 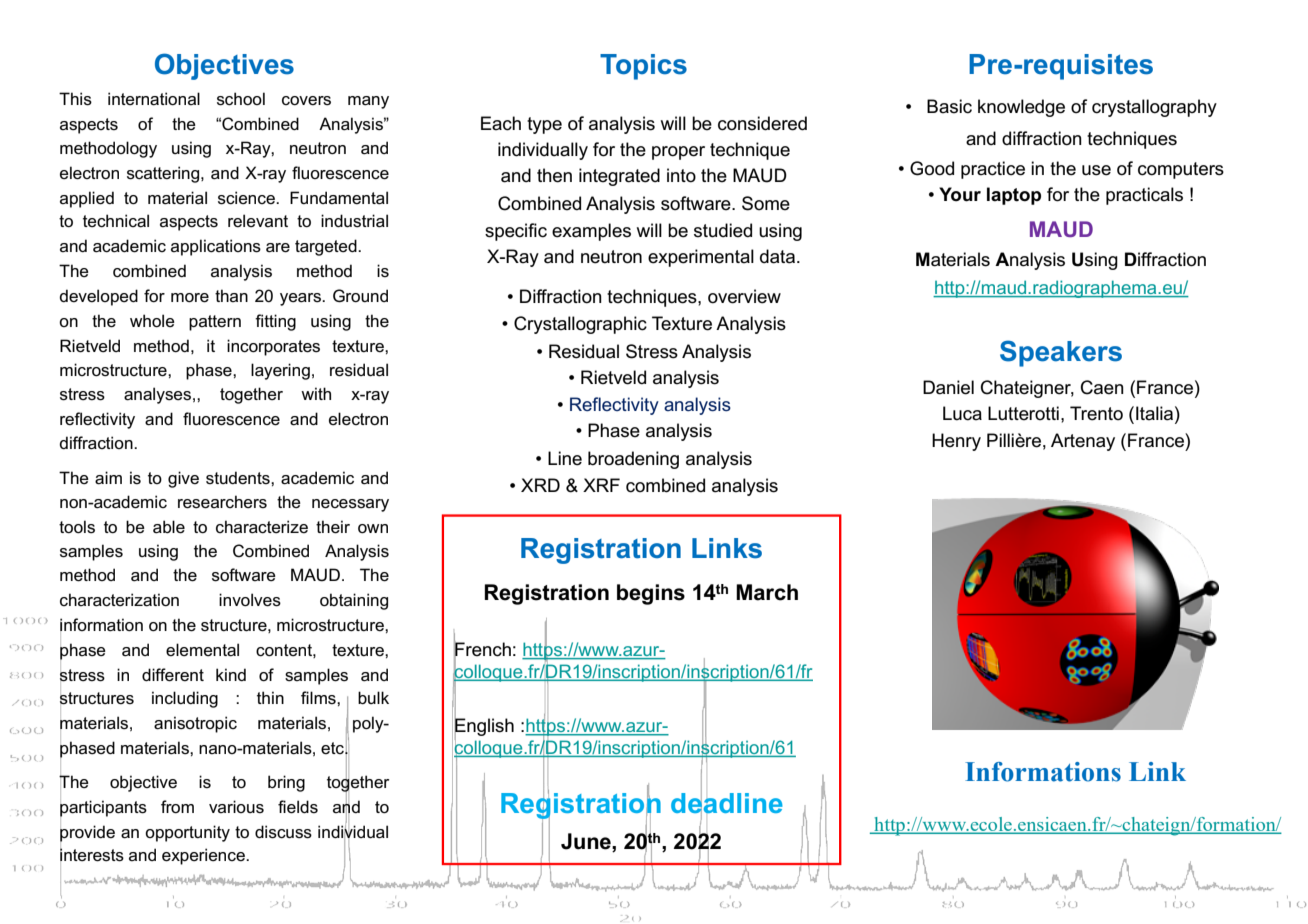 I want to click on opportunity, so click(x=187, y=833).
